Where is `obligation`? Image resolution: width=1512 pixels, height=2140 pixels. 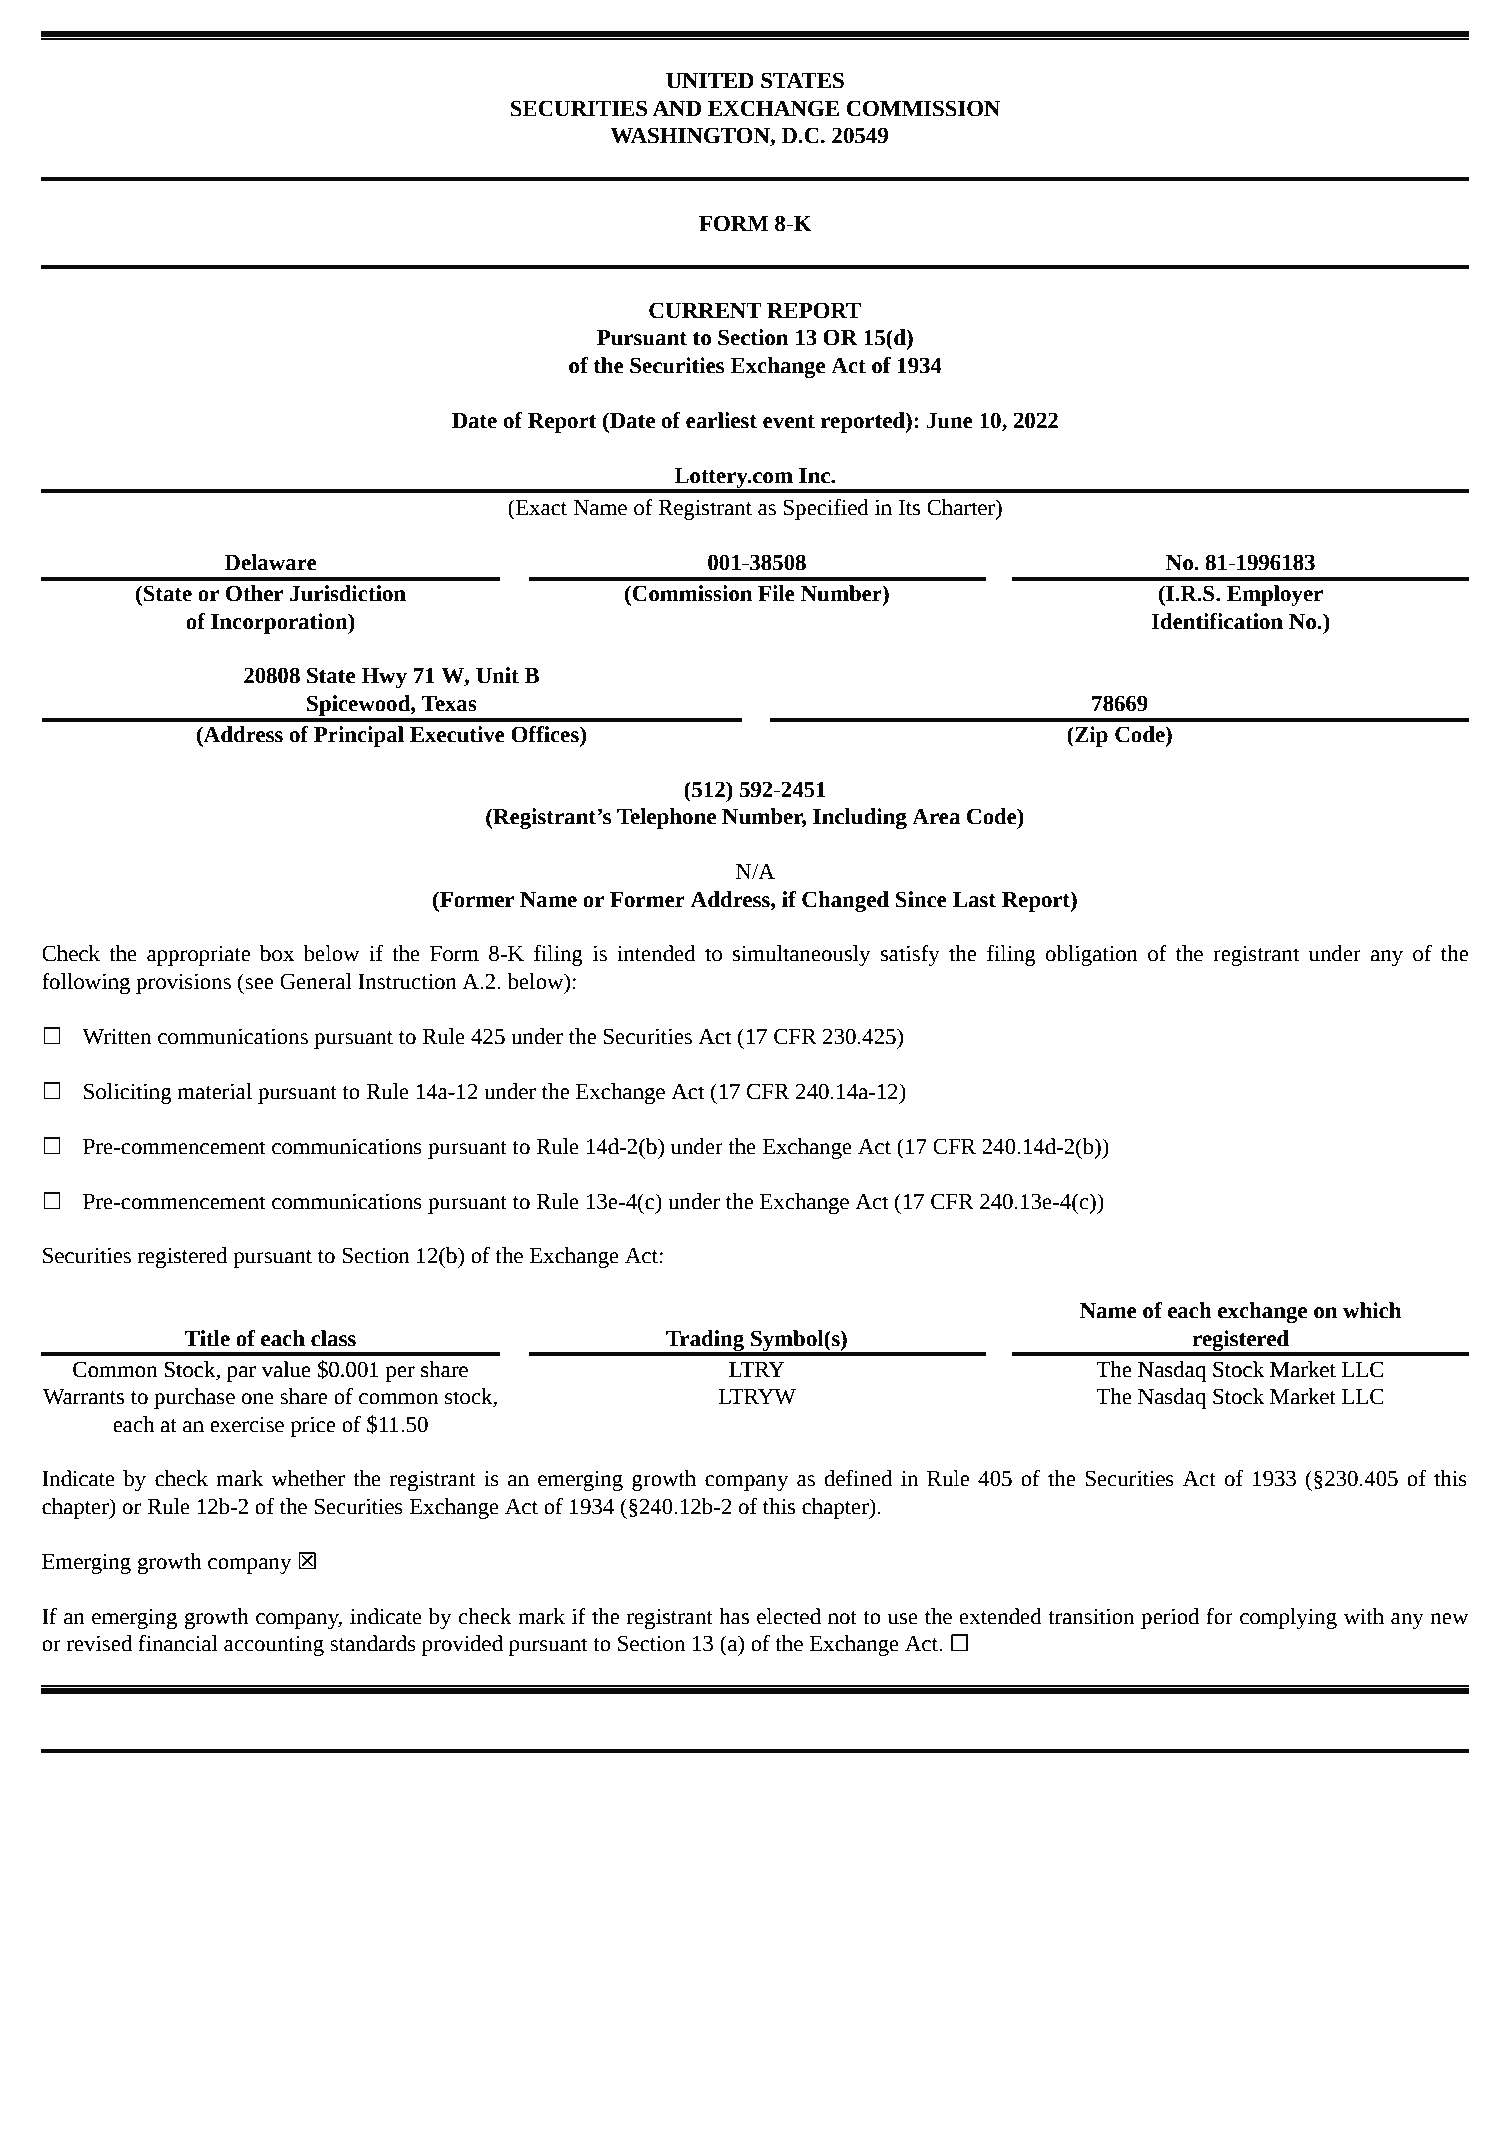 obligation is located at coordinates (1091, 955).
